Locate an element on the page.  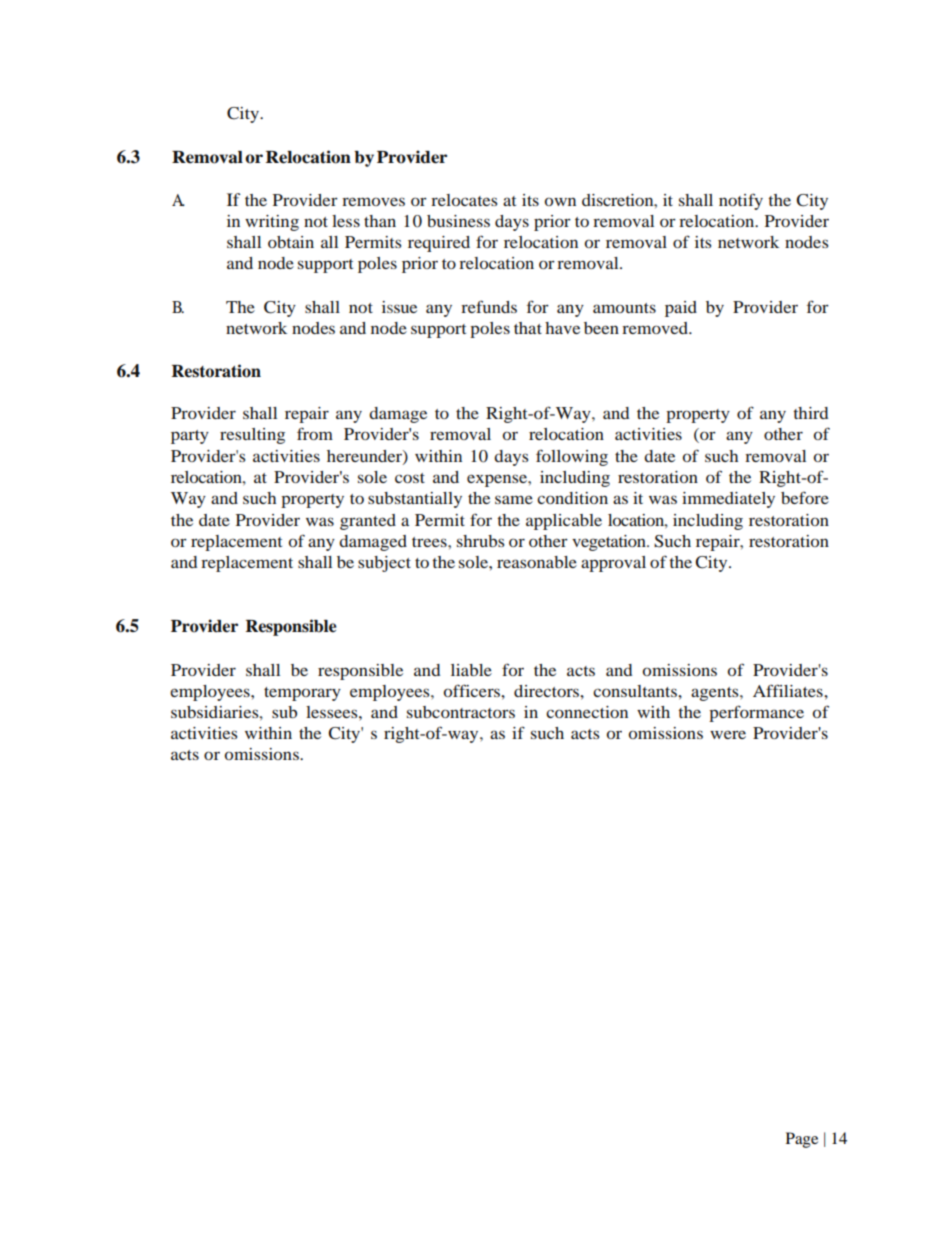
liable is located at coordinates (471, 670).
